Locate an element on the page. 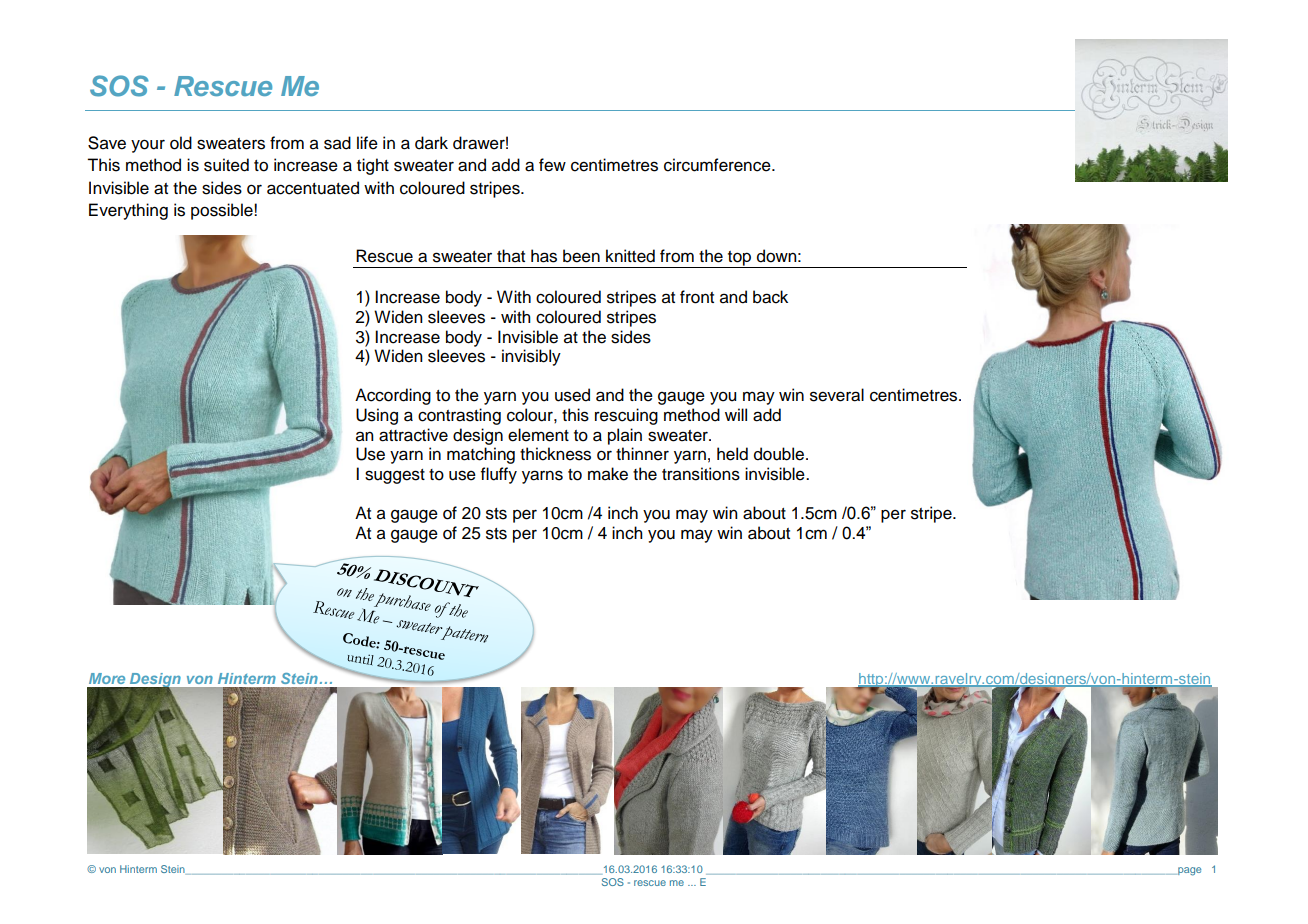  front is located at coordinates (697, 297).
